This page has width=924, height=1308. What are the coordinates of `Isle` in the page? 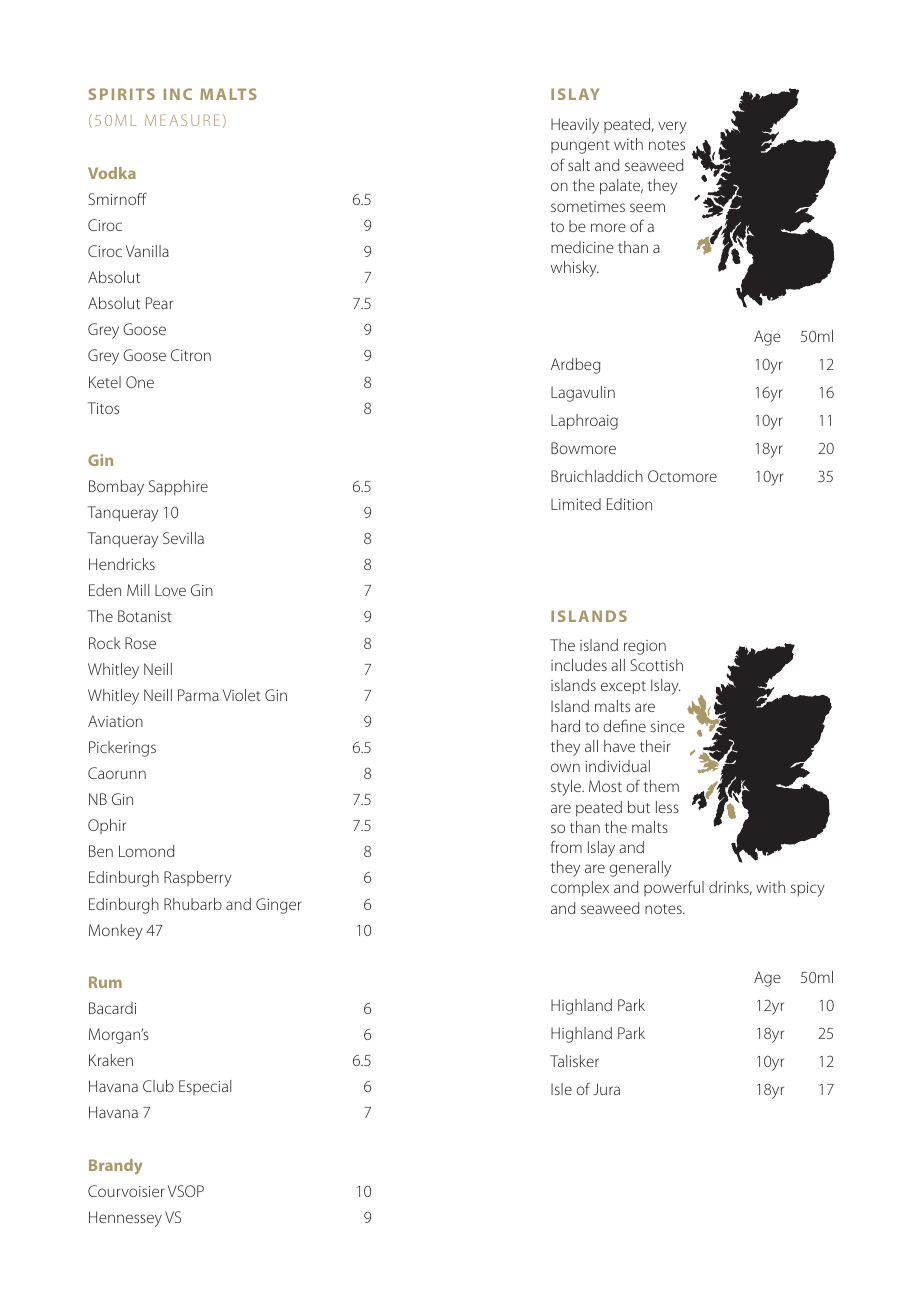 It's located at (561, 1089).
